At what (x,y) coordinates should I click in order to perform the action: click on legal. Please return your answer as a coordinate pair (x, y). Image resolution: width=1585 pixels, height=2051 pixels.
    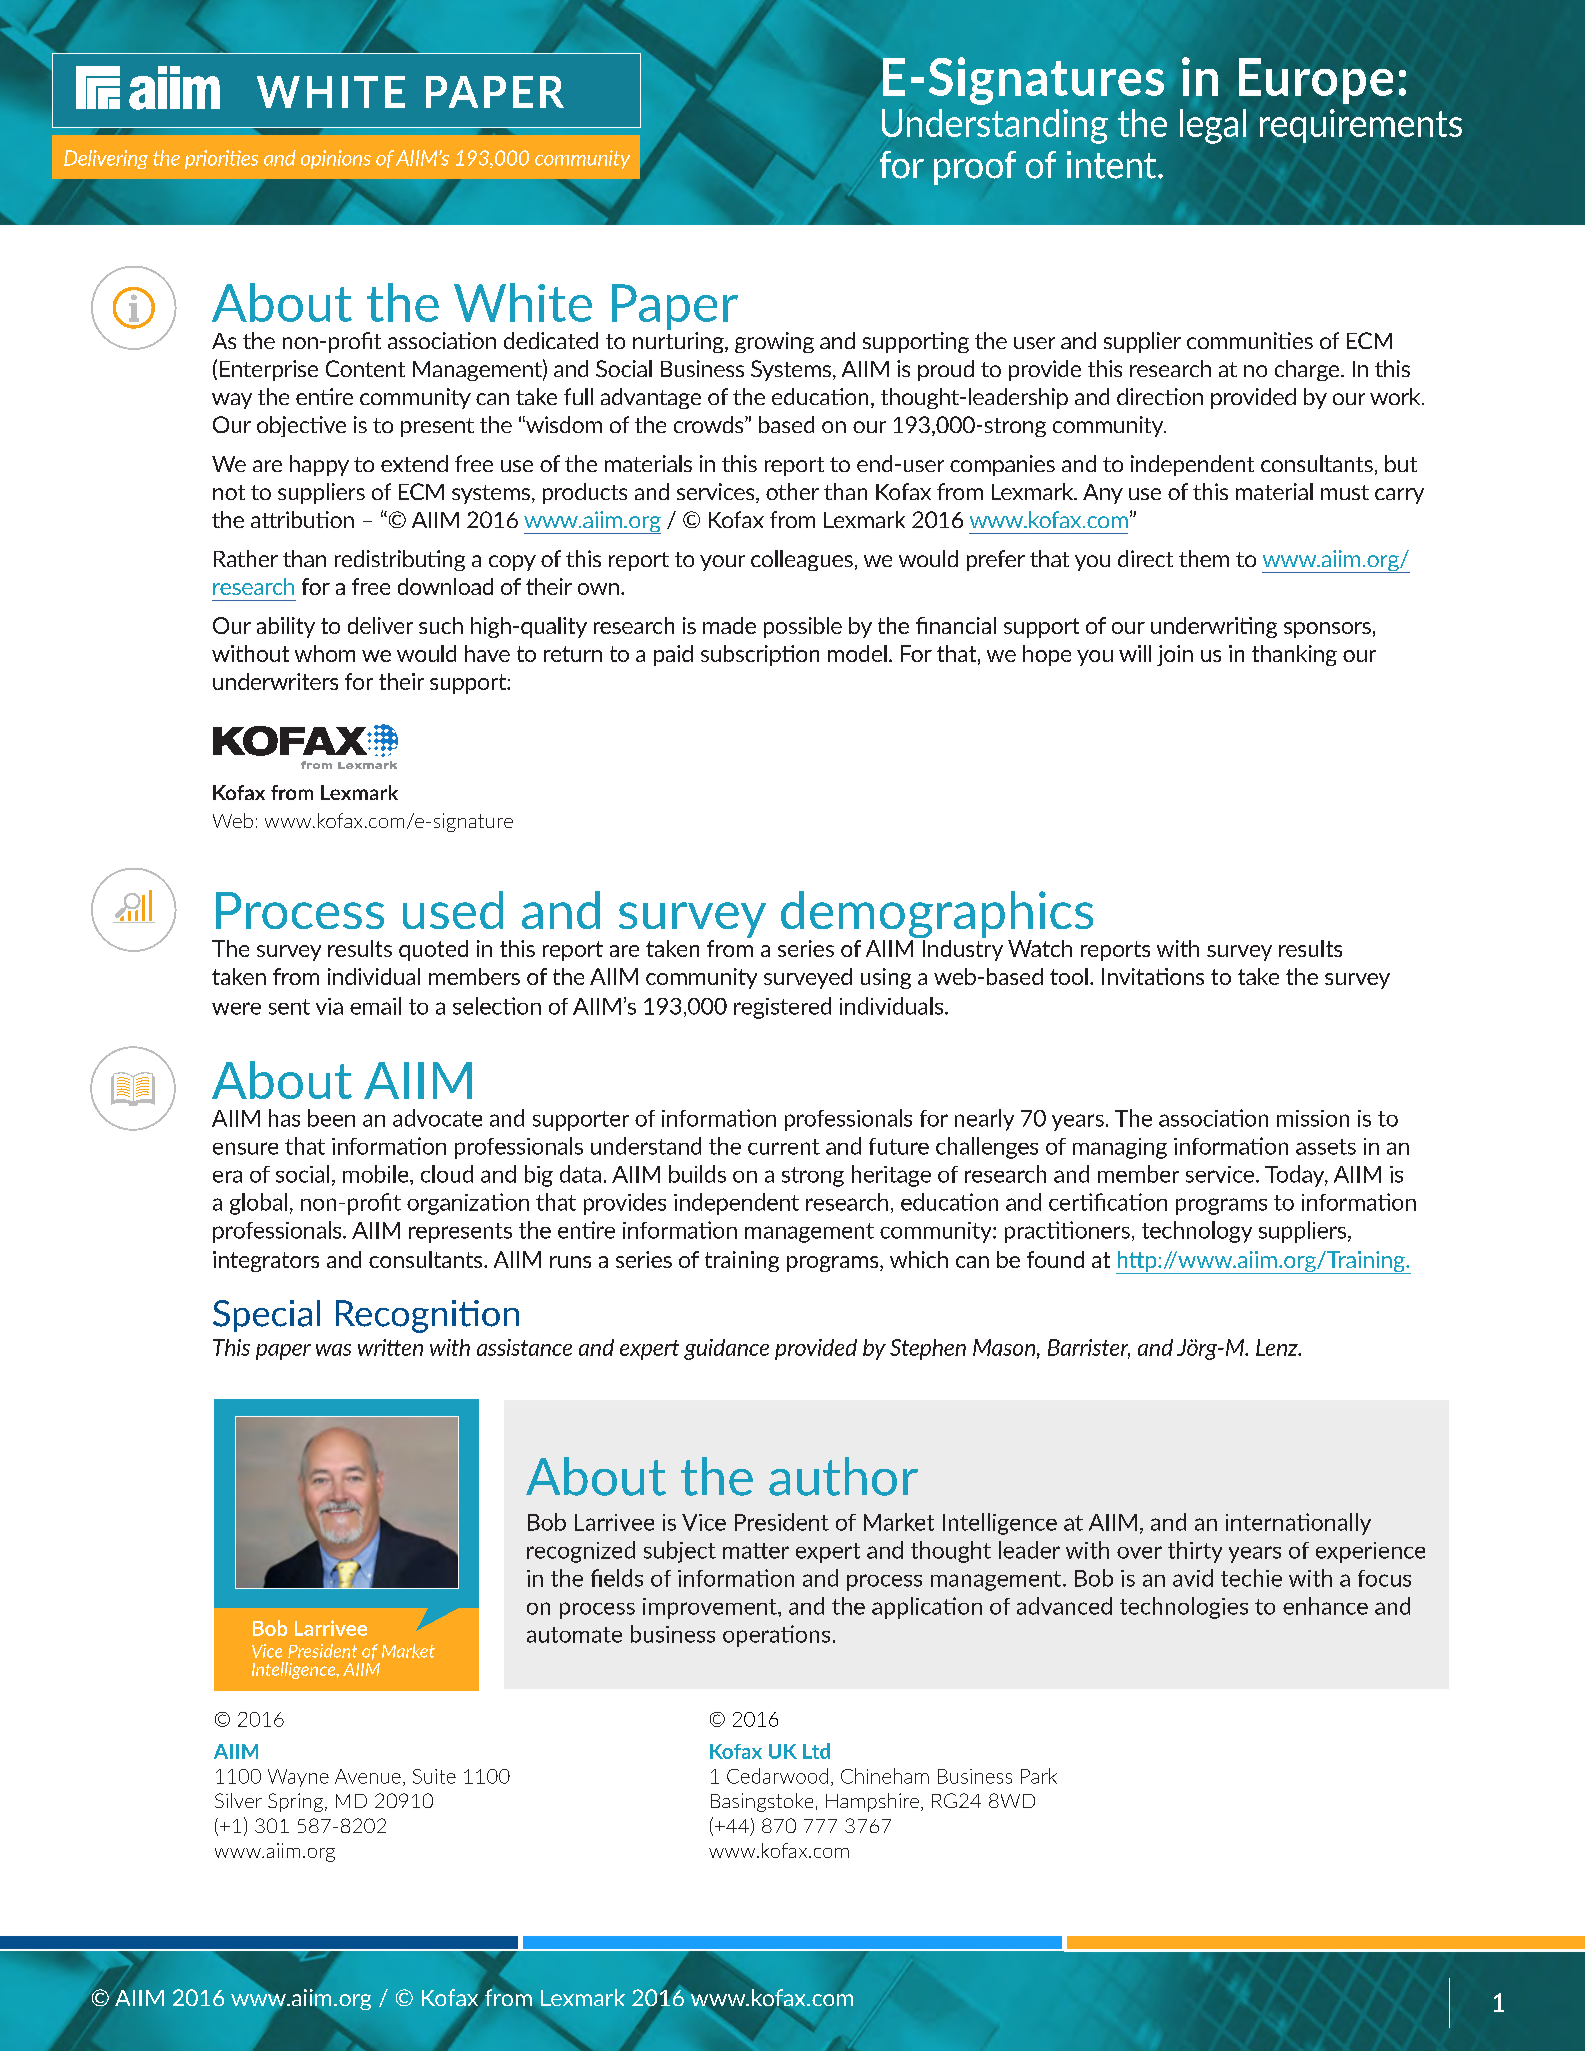
    Looking at the image, I should click on (1213, 126).
